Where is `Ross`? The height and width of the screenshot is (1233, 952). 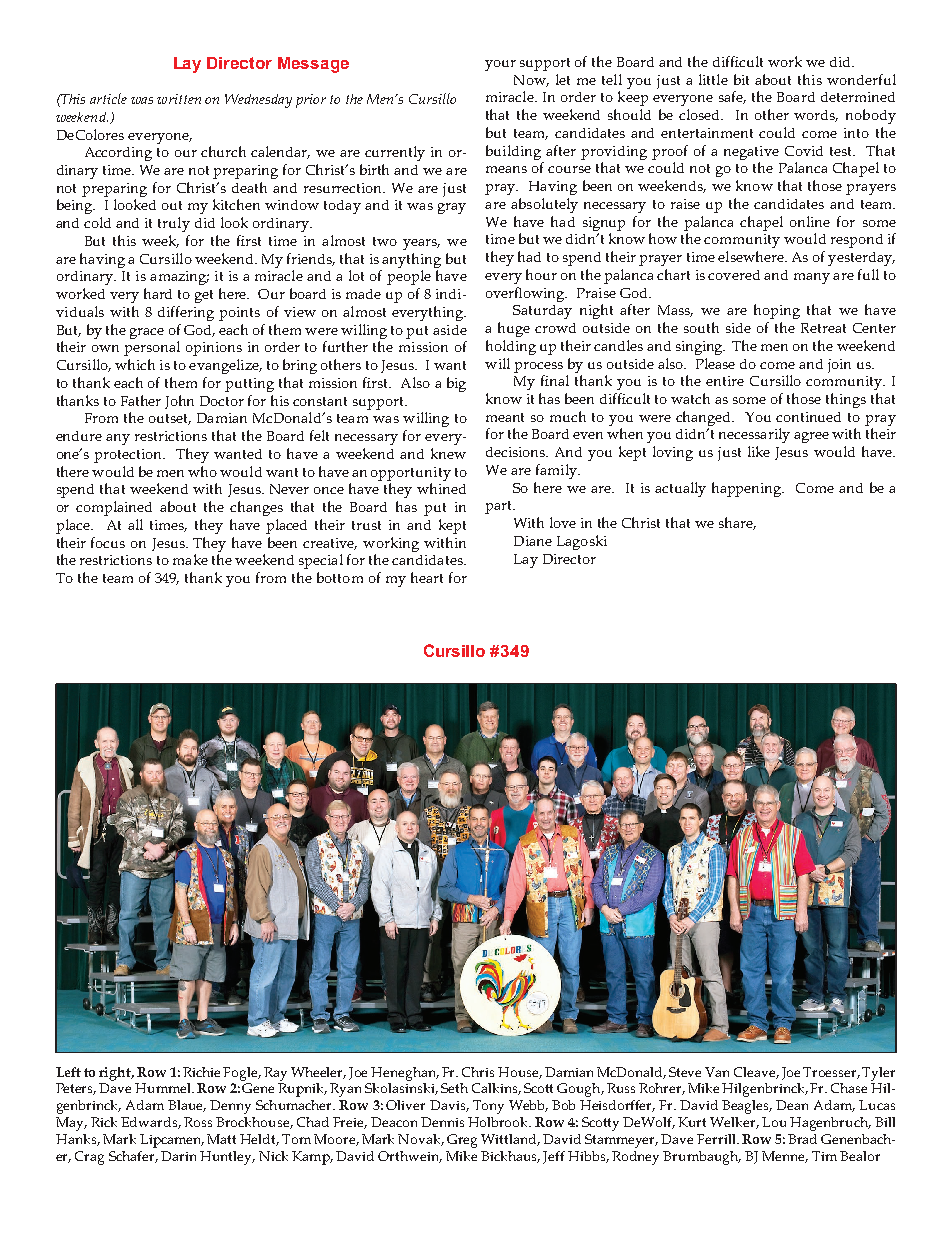
Ross is located at coordinates (198, 1122).
